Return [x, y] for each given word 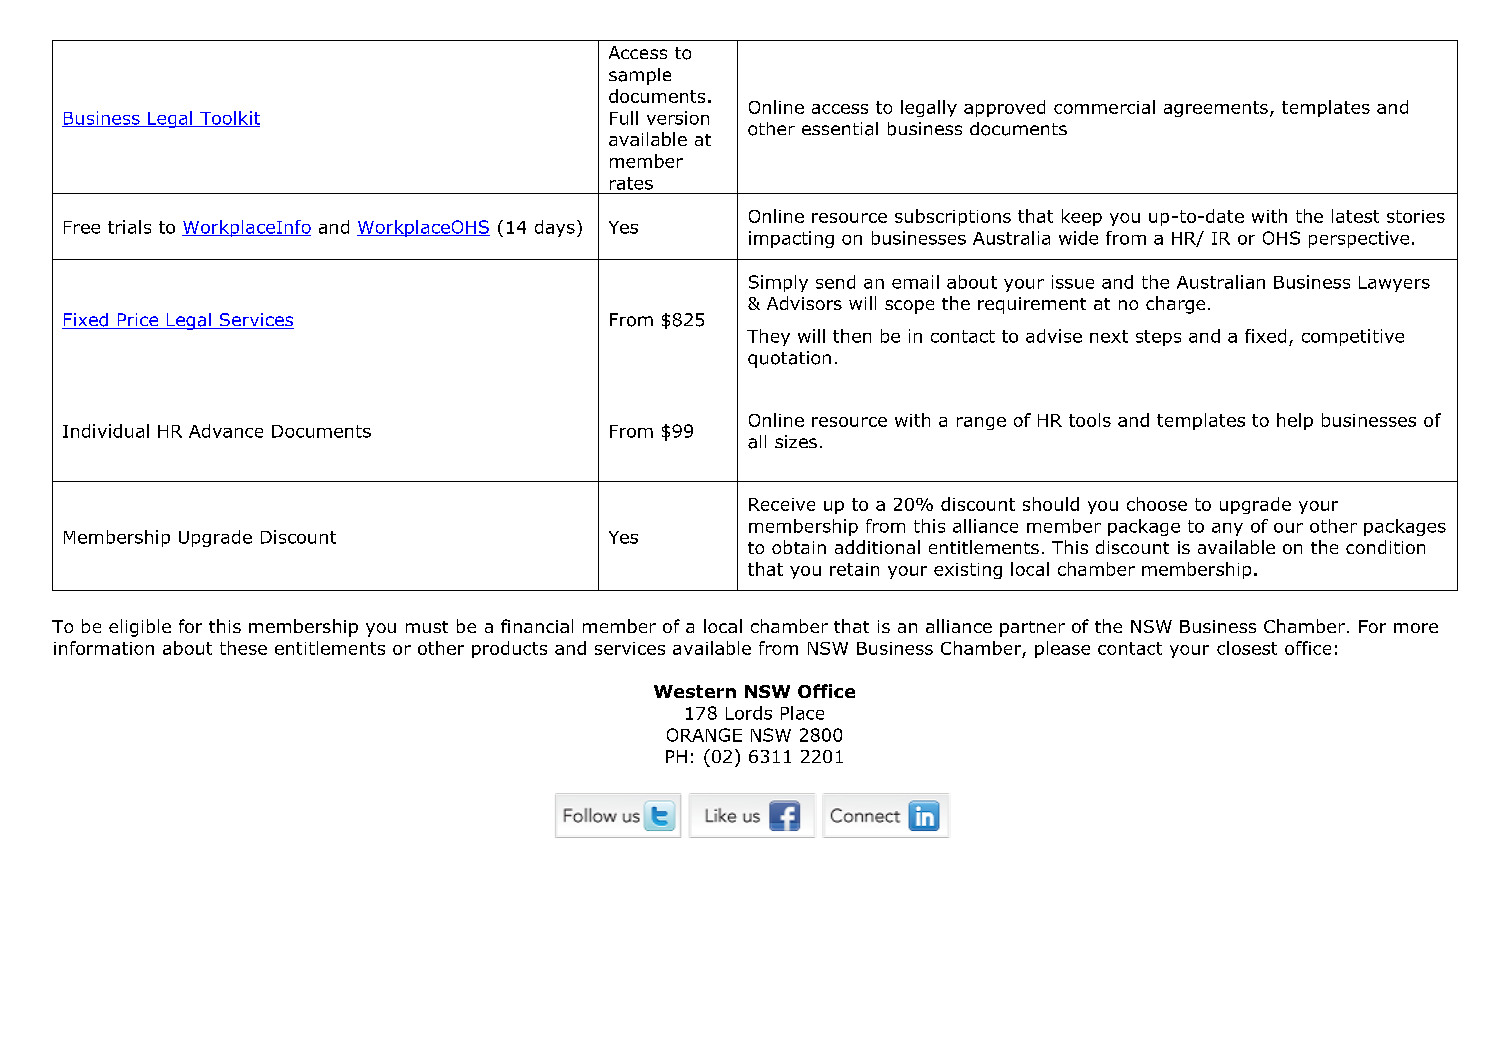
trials [129, 227]
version [678, 118]
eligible [140, 628]
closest [1247, 648]
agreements [1216, 109]
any [1227, 529]
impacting [791, 239]
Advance [226, 431]
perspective [1359, 239]
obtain [799, 547]
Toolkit [229, 119]
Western [695, 691]
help [1295, 421]
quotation [789, 359]
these [243, 648]
